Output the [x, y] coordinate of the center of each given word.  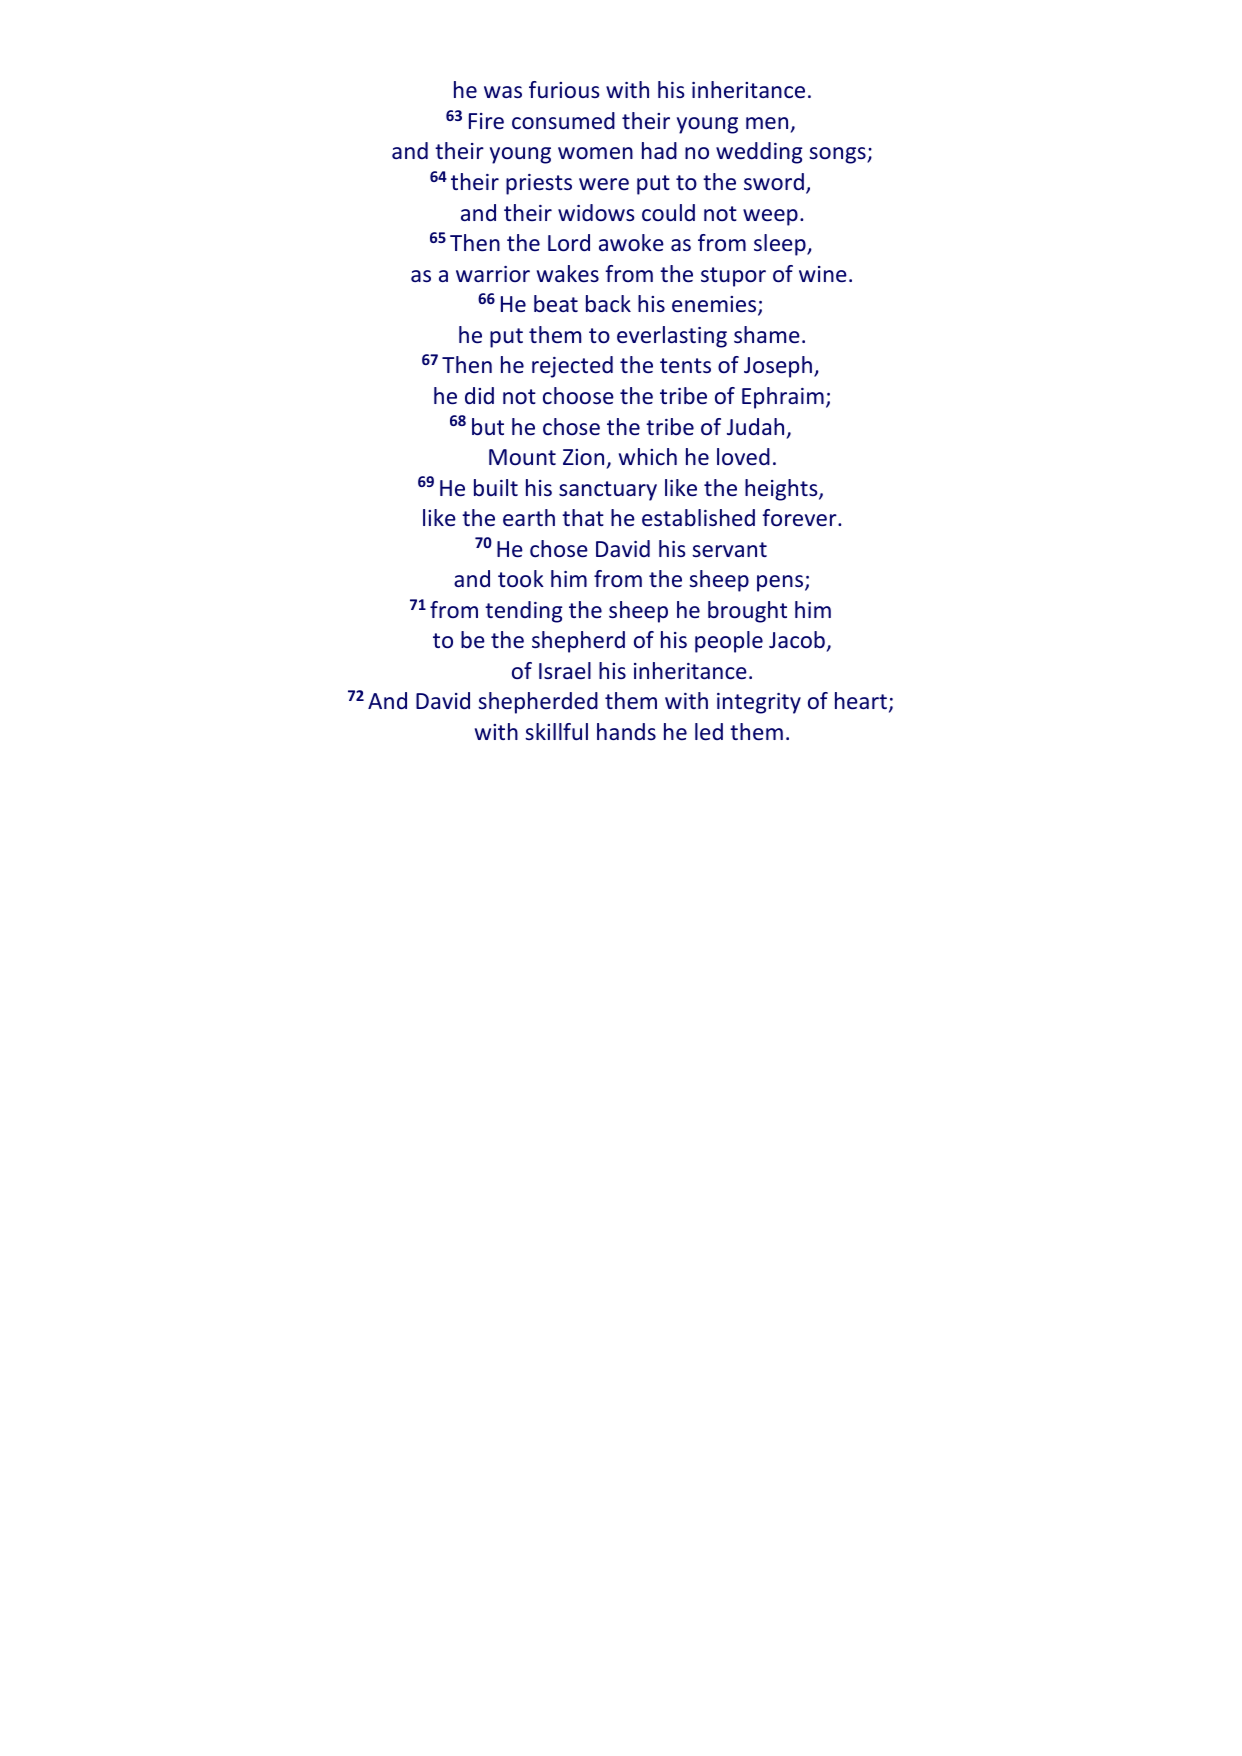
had [659, 150]
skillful [556, 731]
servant [729, 549]
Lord [569, 242]
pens [781, 583]
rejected [572, 367]
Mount [522, 457]
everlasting [672, 337]
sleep [781, 245]
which [648, 456]
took [521, 578]
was [503, 92]
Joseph [778, 367]
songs [838, 155]
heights [782, 490]
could [668, 212]
